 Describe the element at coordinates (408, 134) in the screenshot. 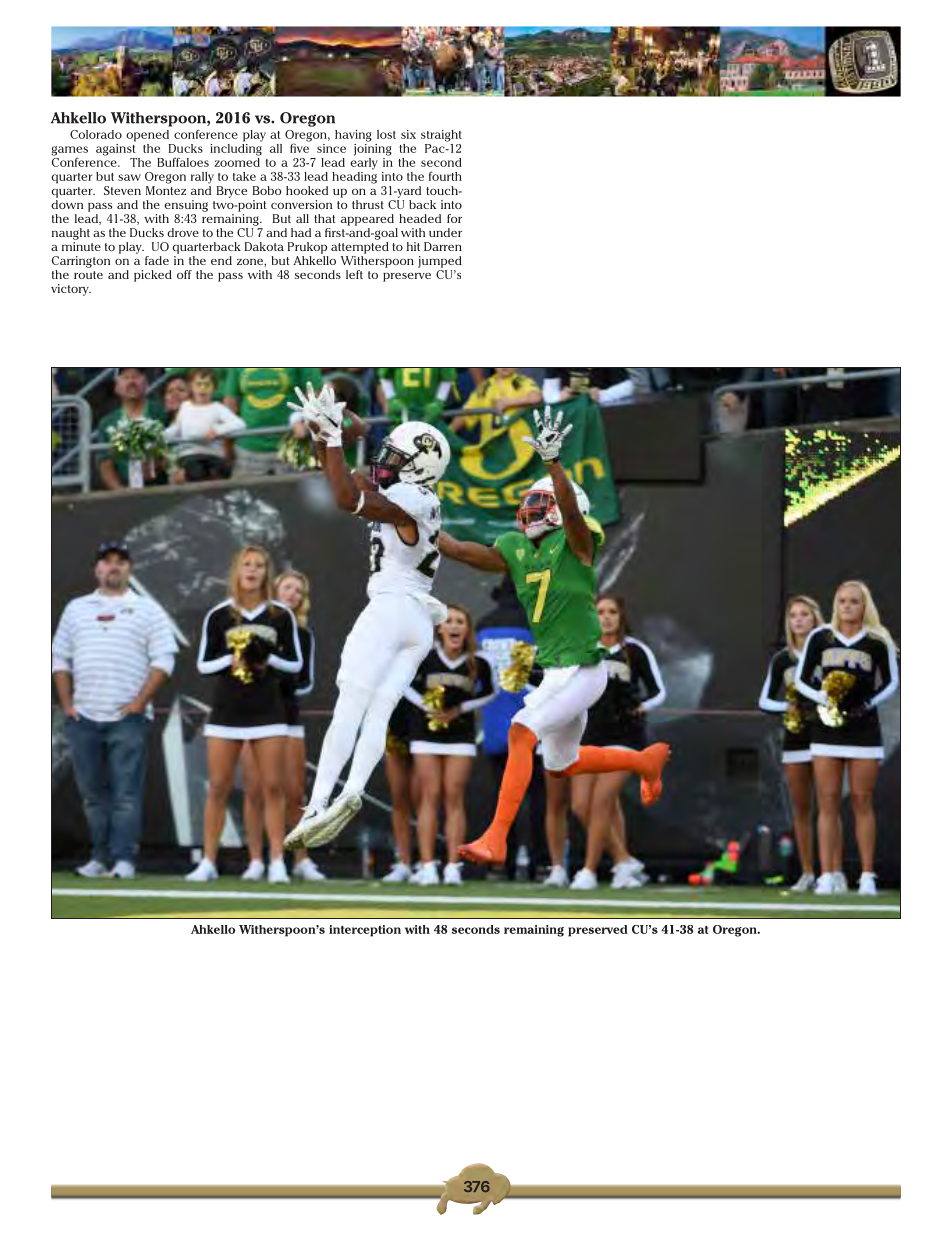

I see `six` at that location.
